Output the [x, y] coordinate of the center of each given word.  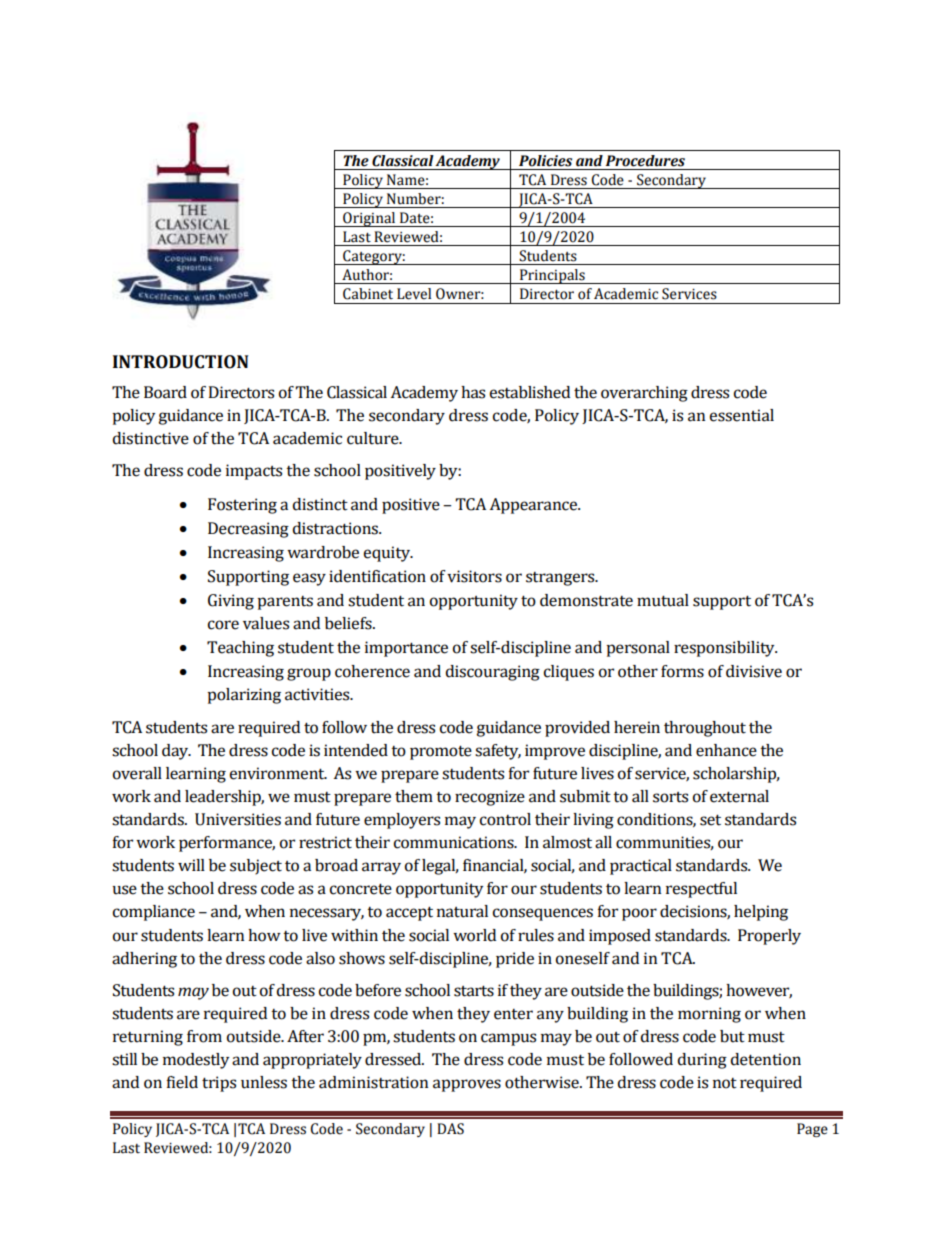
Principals [552, 276]
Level [414, 294]
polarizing [244, 696]
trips [219, 1084]
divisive [754, 671]
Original [369, 219]
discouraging [493, 673]
